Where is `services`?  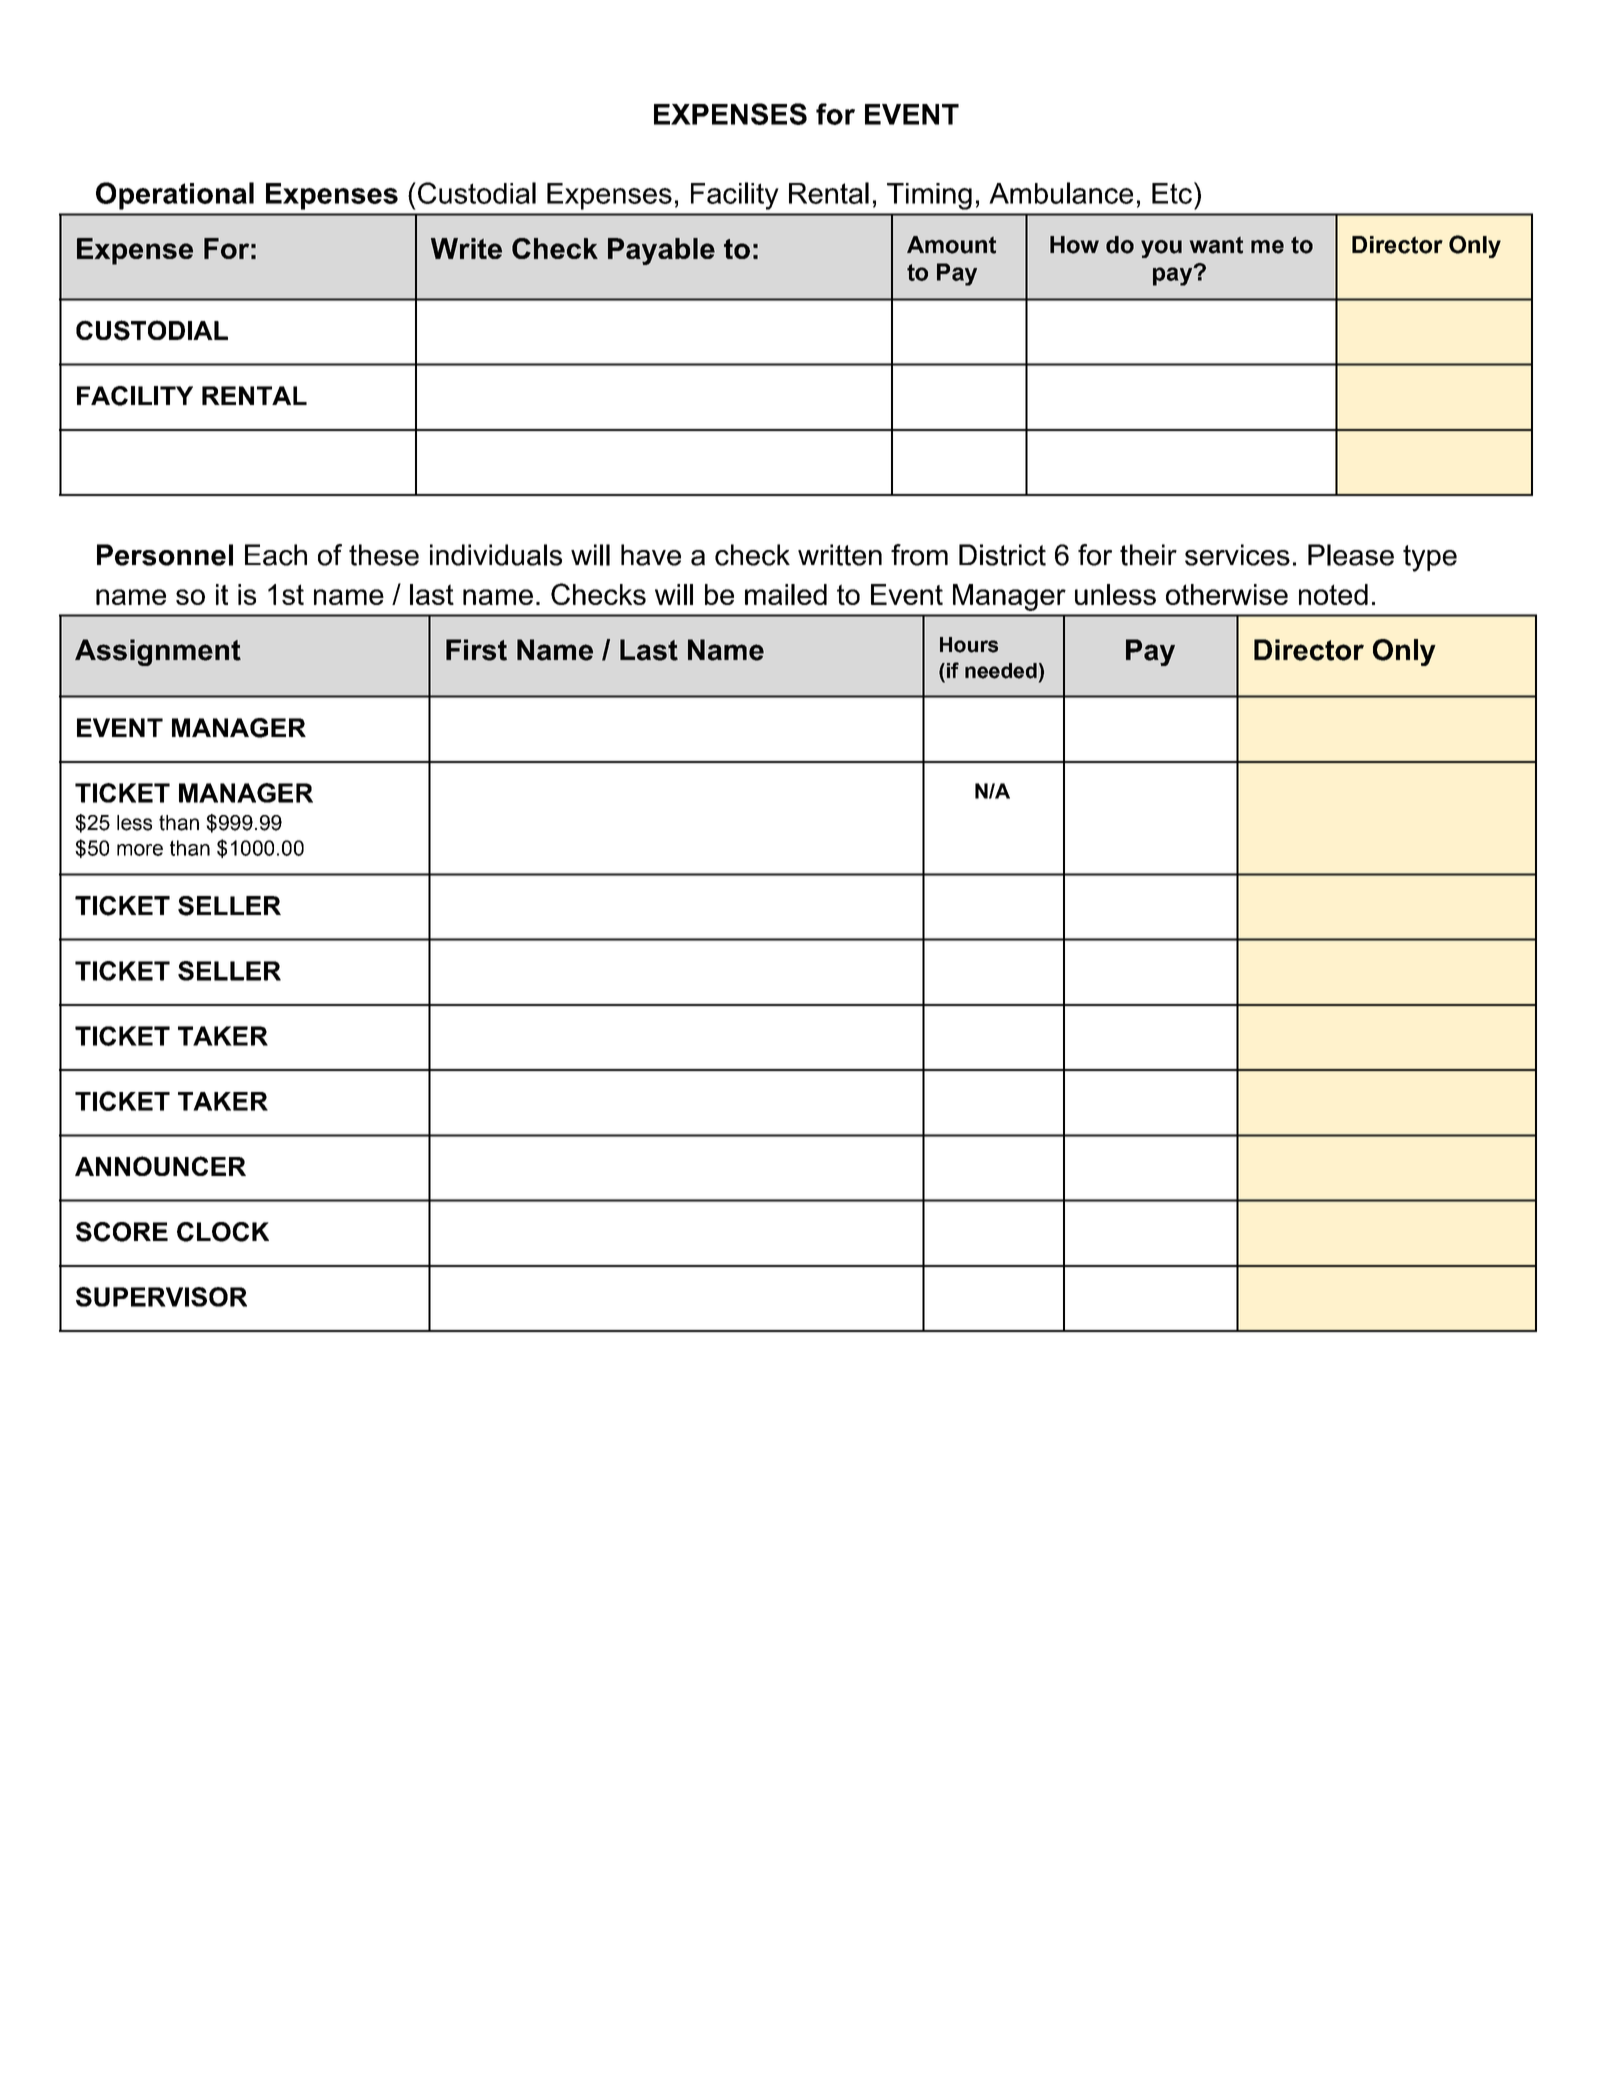
services is located at coordinates (1237, 555).
